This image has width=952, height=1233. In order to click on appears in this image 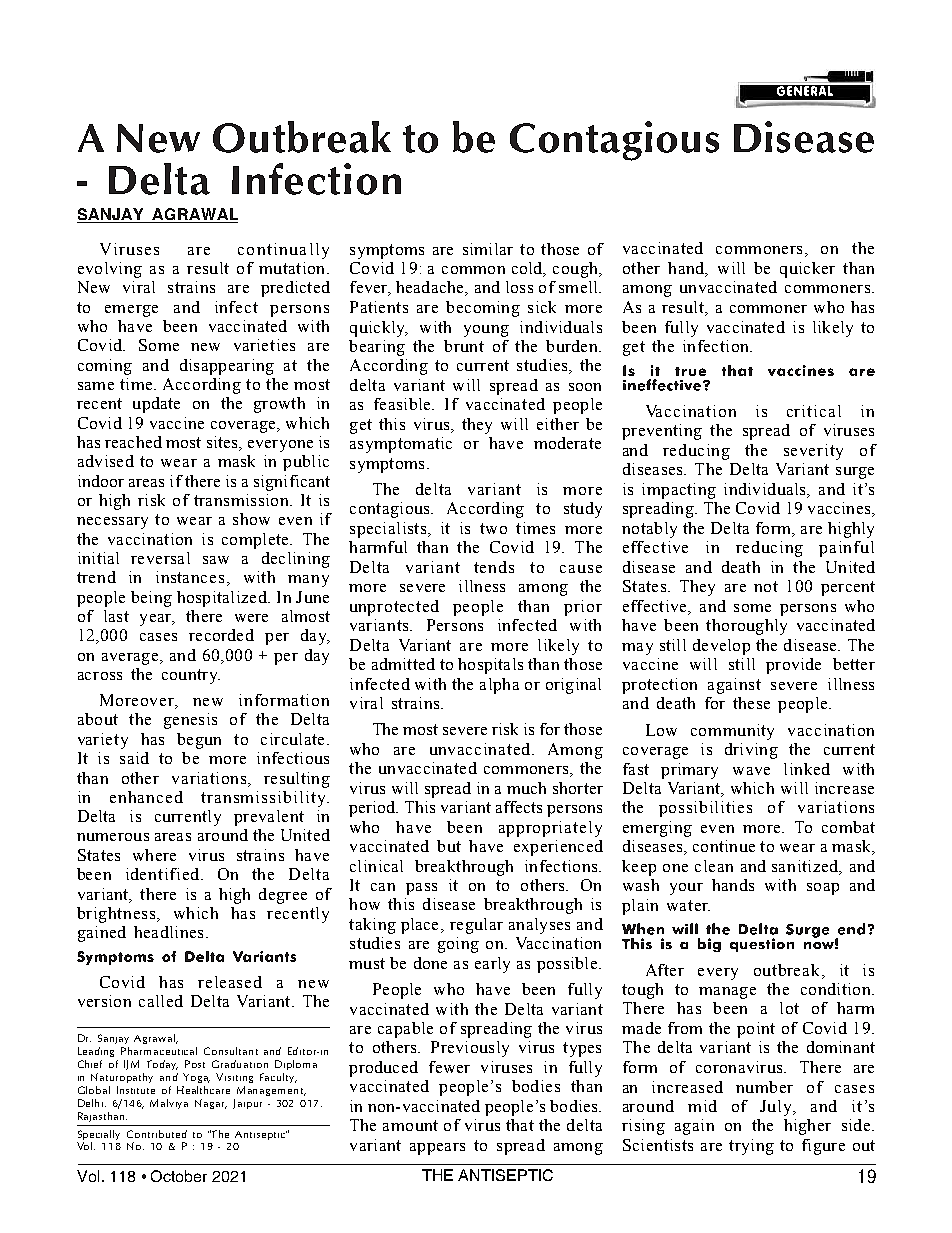, I will do `click(437, 1149)`.
